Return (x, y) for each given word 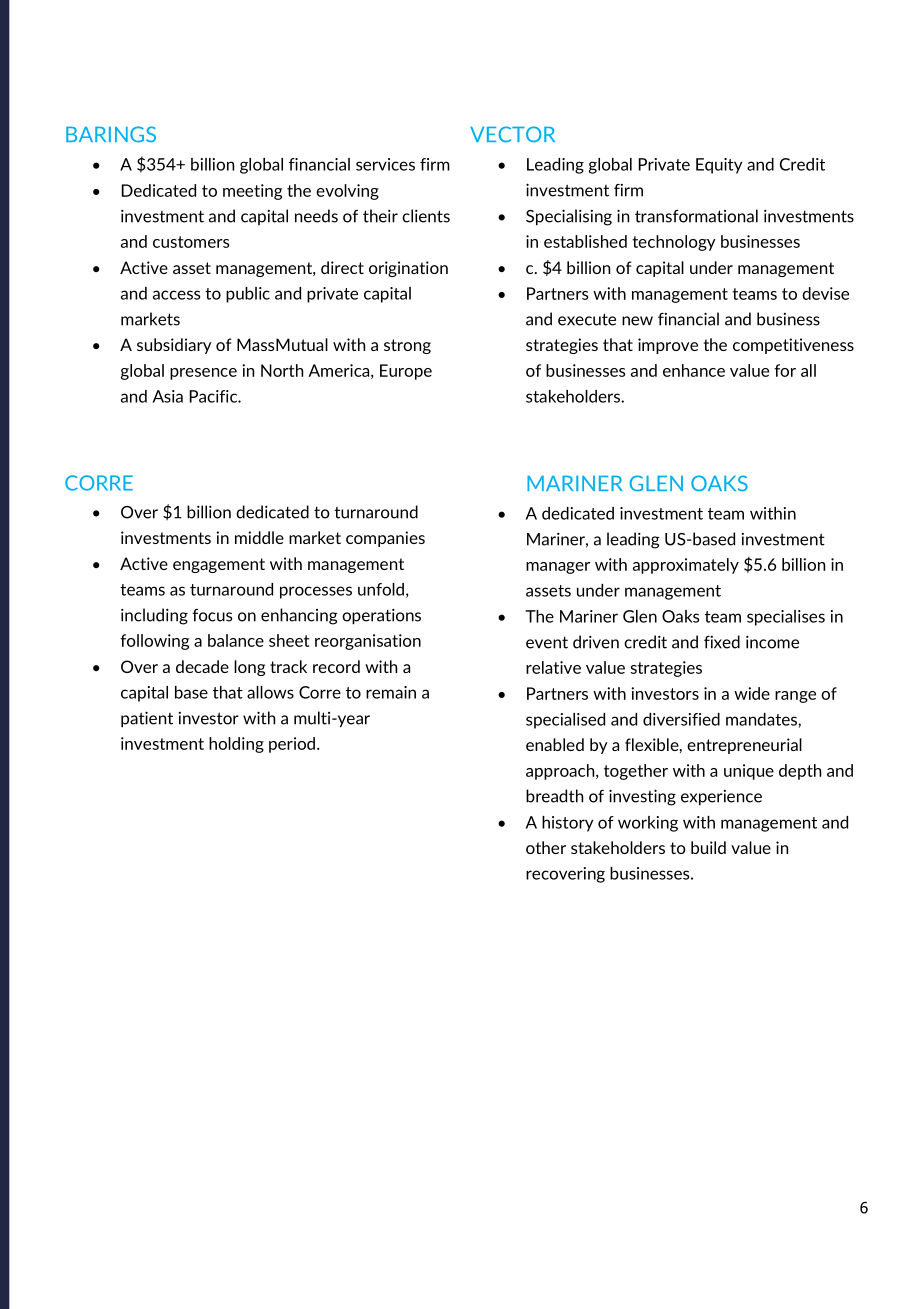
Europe (406, 372)
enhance (694, 370)
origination (408, 269)
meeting (252, 192)
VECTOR (512, 134)
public (248, 295)
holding (236, 745)
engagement (219, 565)
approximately (686, 566)
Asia (168, 396)
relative (553, 667)
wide (752, 693)
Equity (719, 166)
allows (270, 692)
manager (558, 568)
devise (825, 293)
